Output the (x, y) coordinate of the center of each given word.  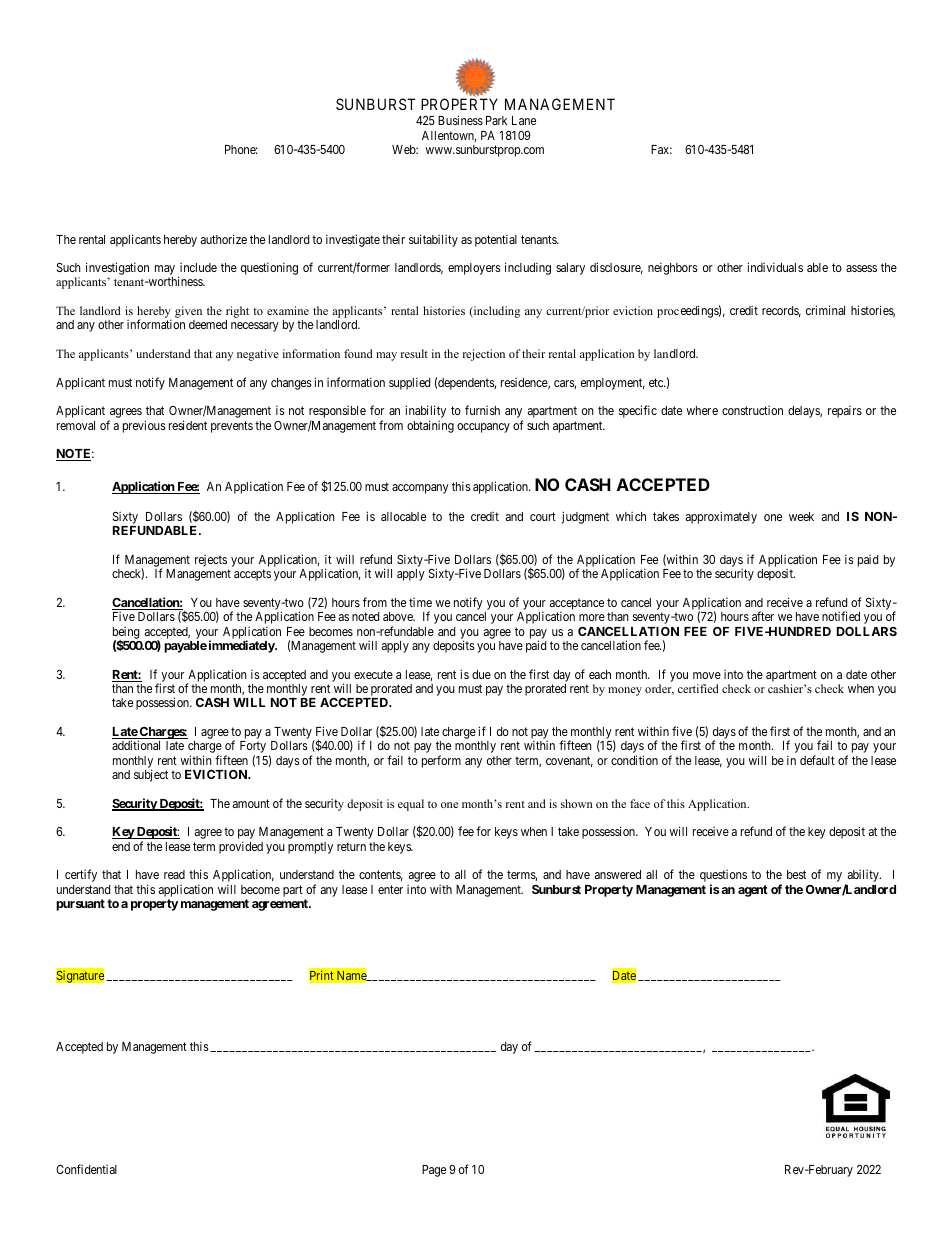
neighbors (673, 268)
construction (752, 410)
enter (390, 889)
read (174, 874)
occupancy (483, 428)
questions (723, 877)
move (707, 675)
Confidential (86, 1169)
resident (188, 425)
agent (753, 891)
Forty (253, 748)
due (481, 674)
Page (434, 1171)
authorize (224, 239)
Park (496, 120)
